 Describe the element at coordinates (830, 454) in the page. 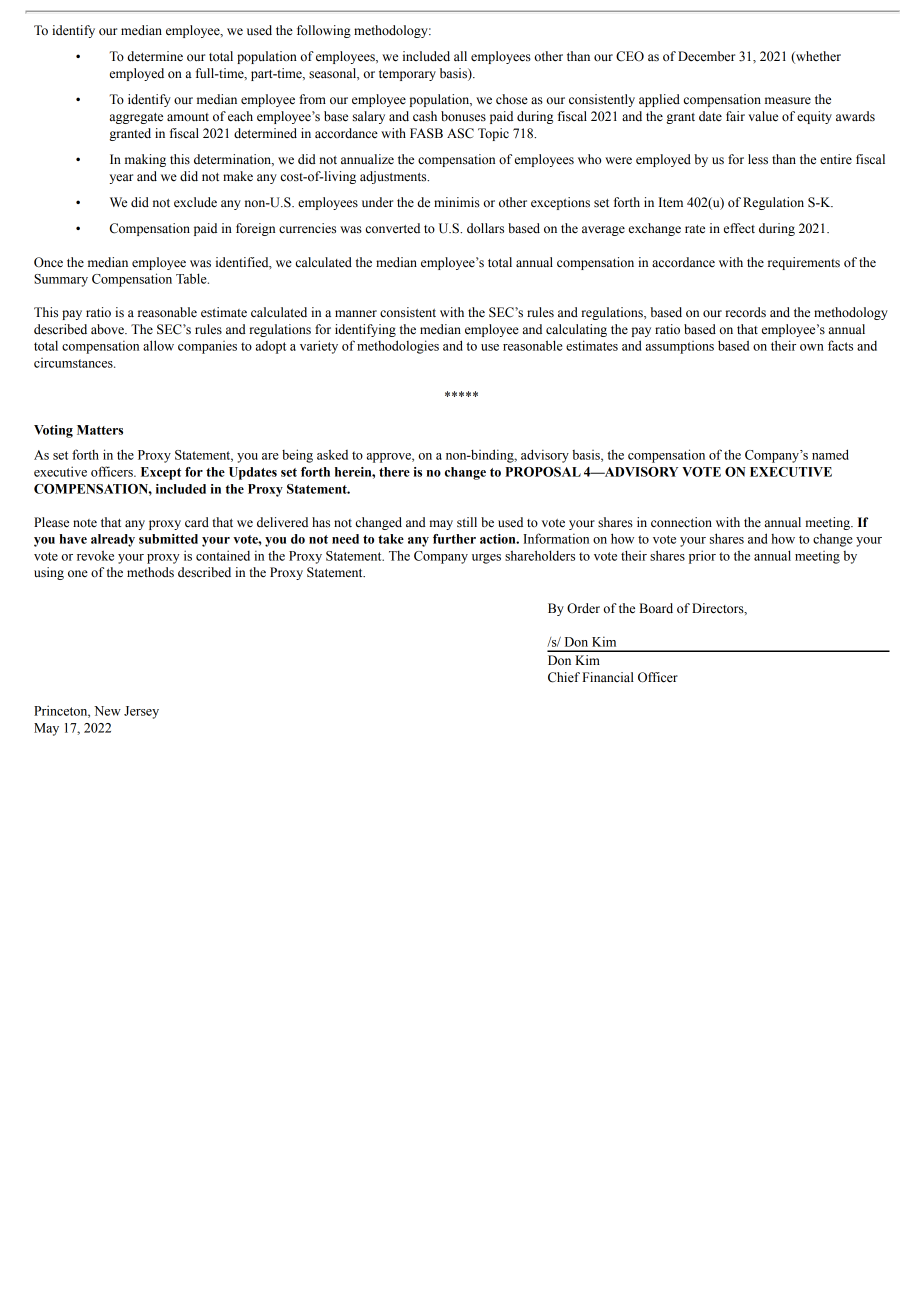

I see `named` at that location.
